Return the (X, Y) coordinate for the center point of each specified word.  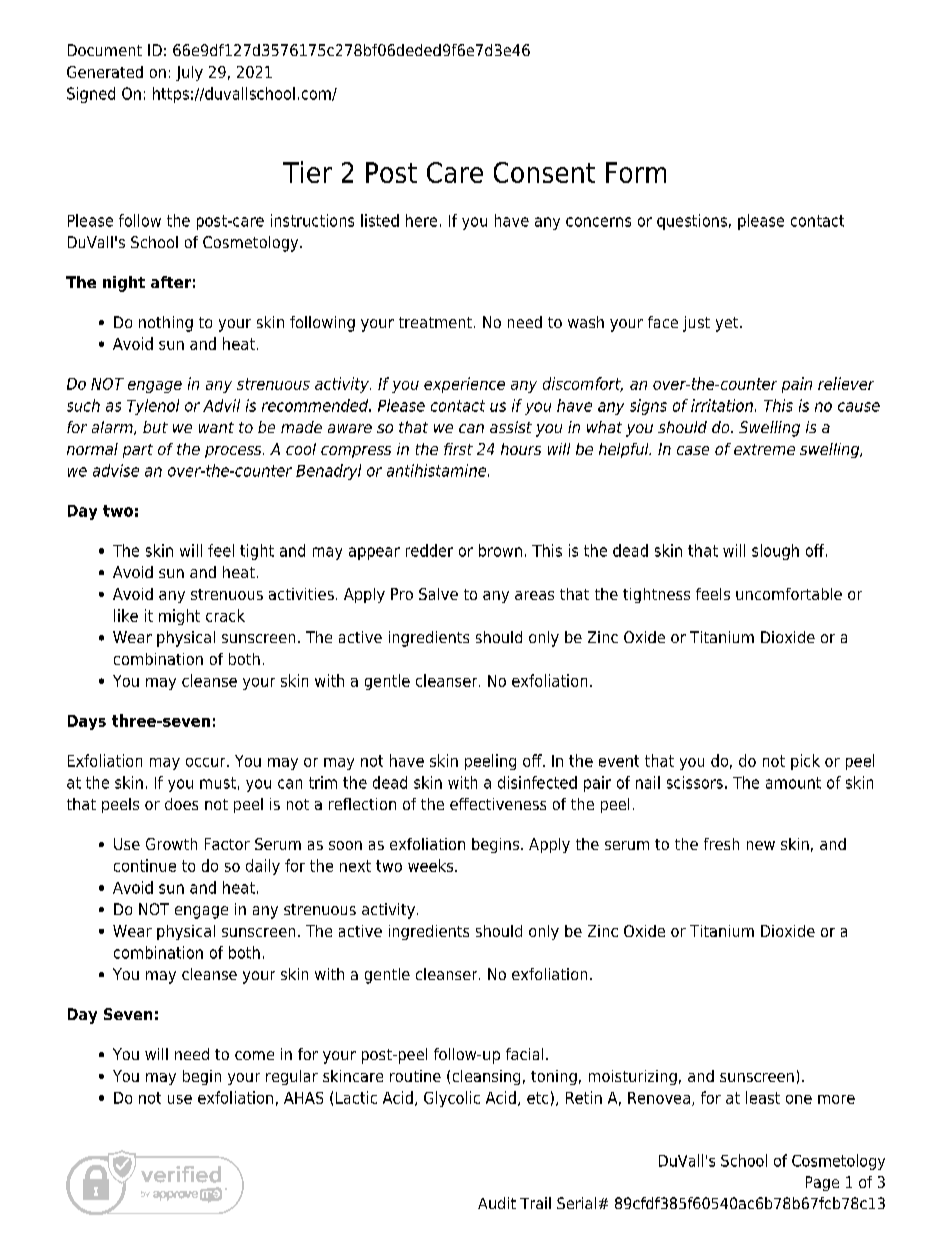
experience (464, 385)
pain (797, 385)
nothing (166, 324)
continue (145, 865)
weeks (432, 865)
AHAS (303, 1098)
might (179, 617)
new (761, 845)
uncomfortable (789, 594)
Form (636, 172)
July (189, 73)
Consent (544, 172)
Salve (438, 594)
